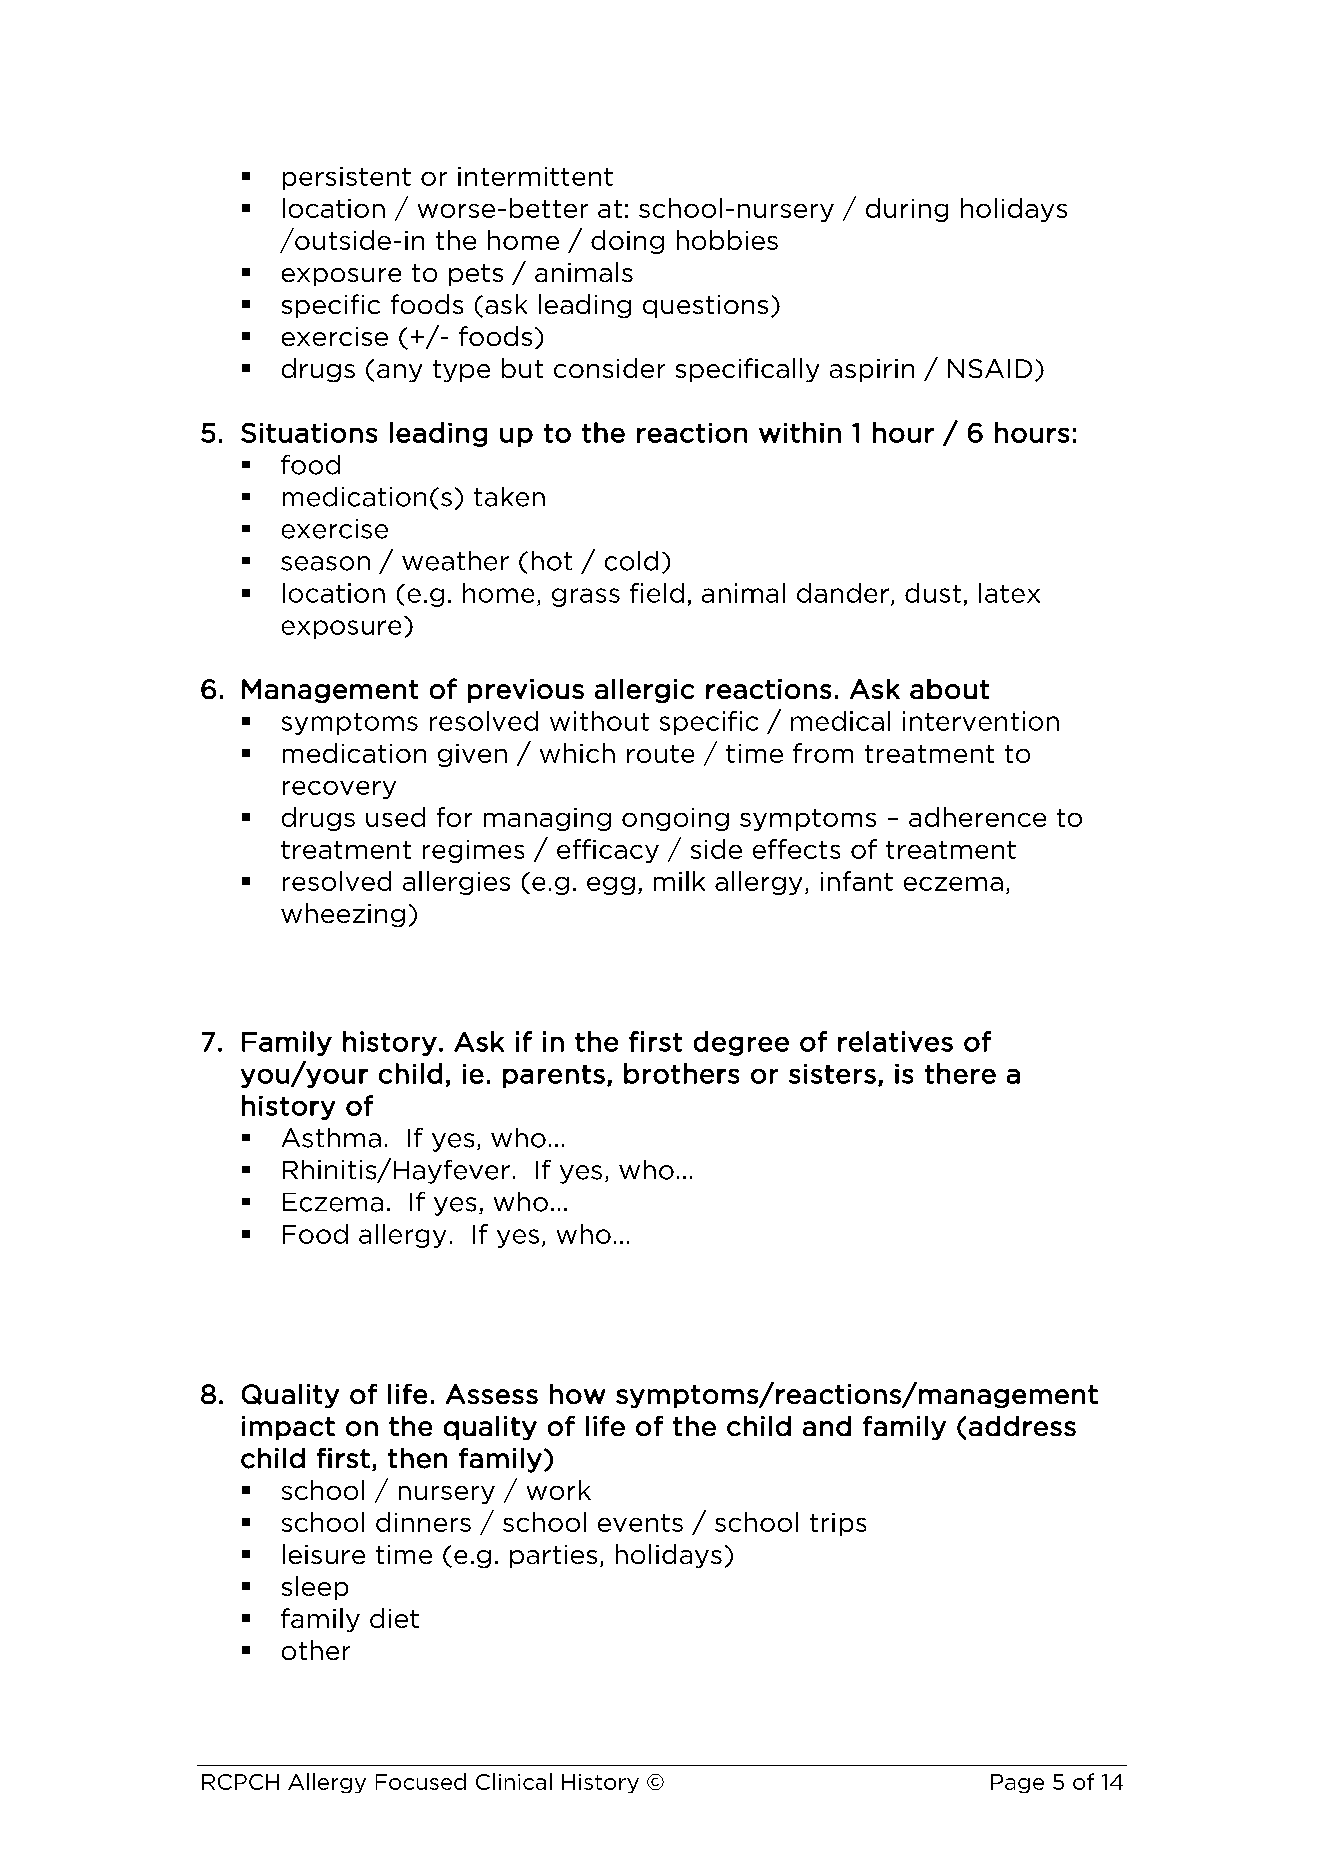 Image resolution: width=1324 pixels, height=1874 pixels. What do you see at coordinates (394, 1618) in the image?
I see `diet` at bounding box center [394, 1618].
